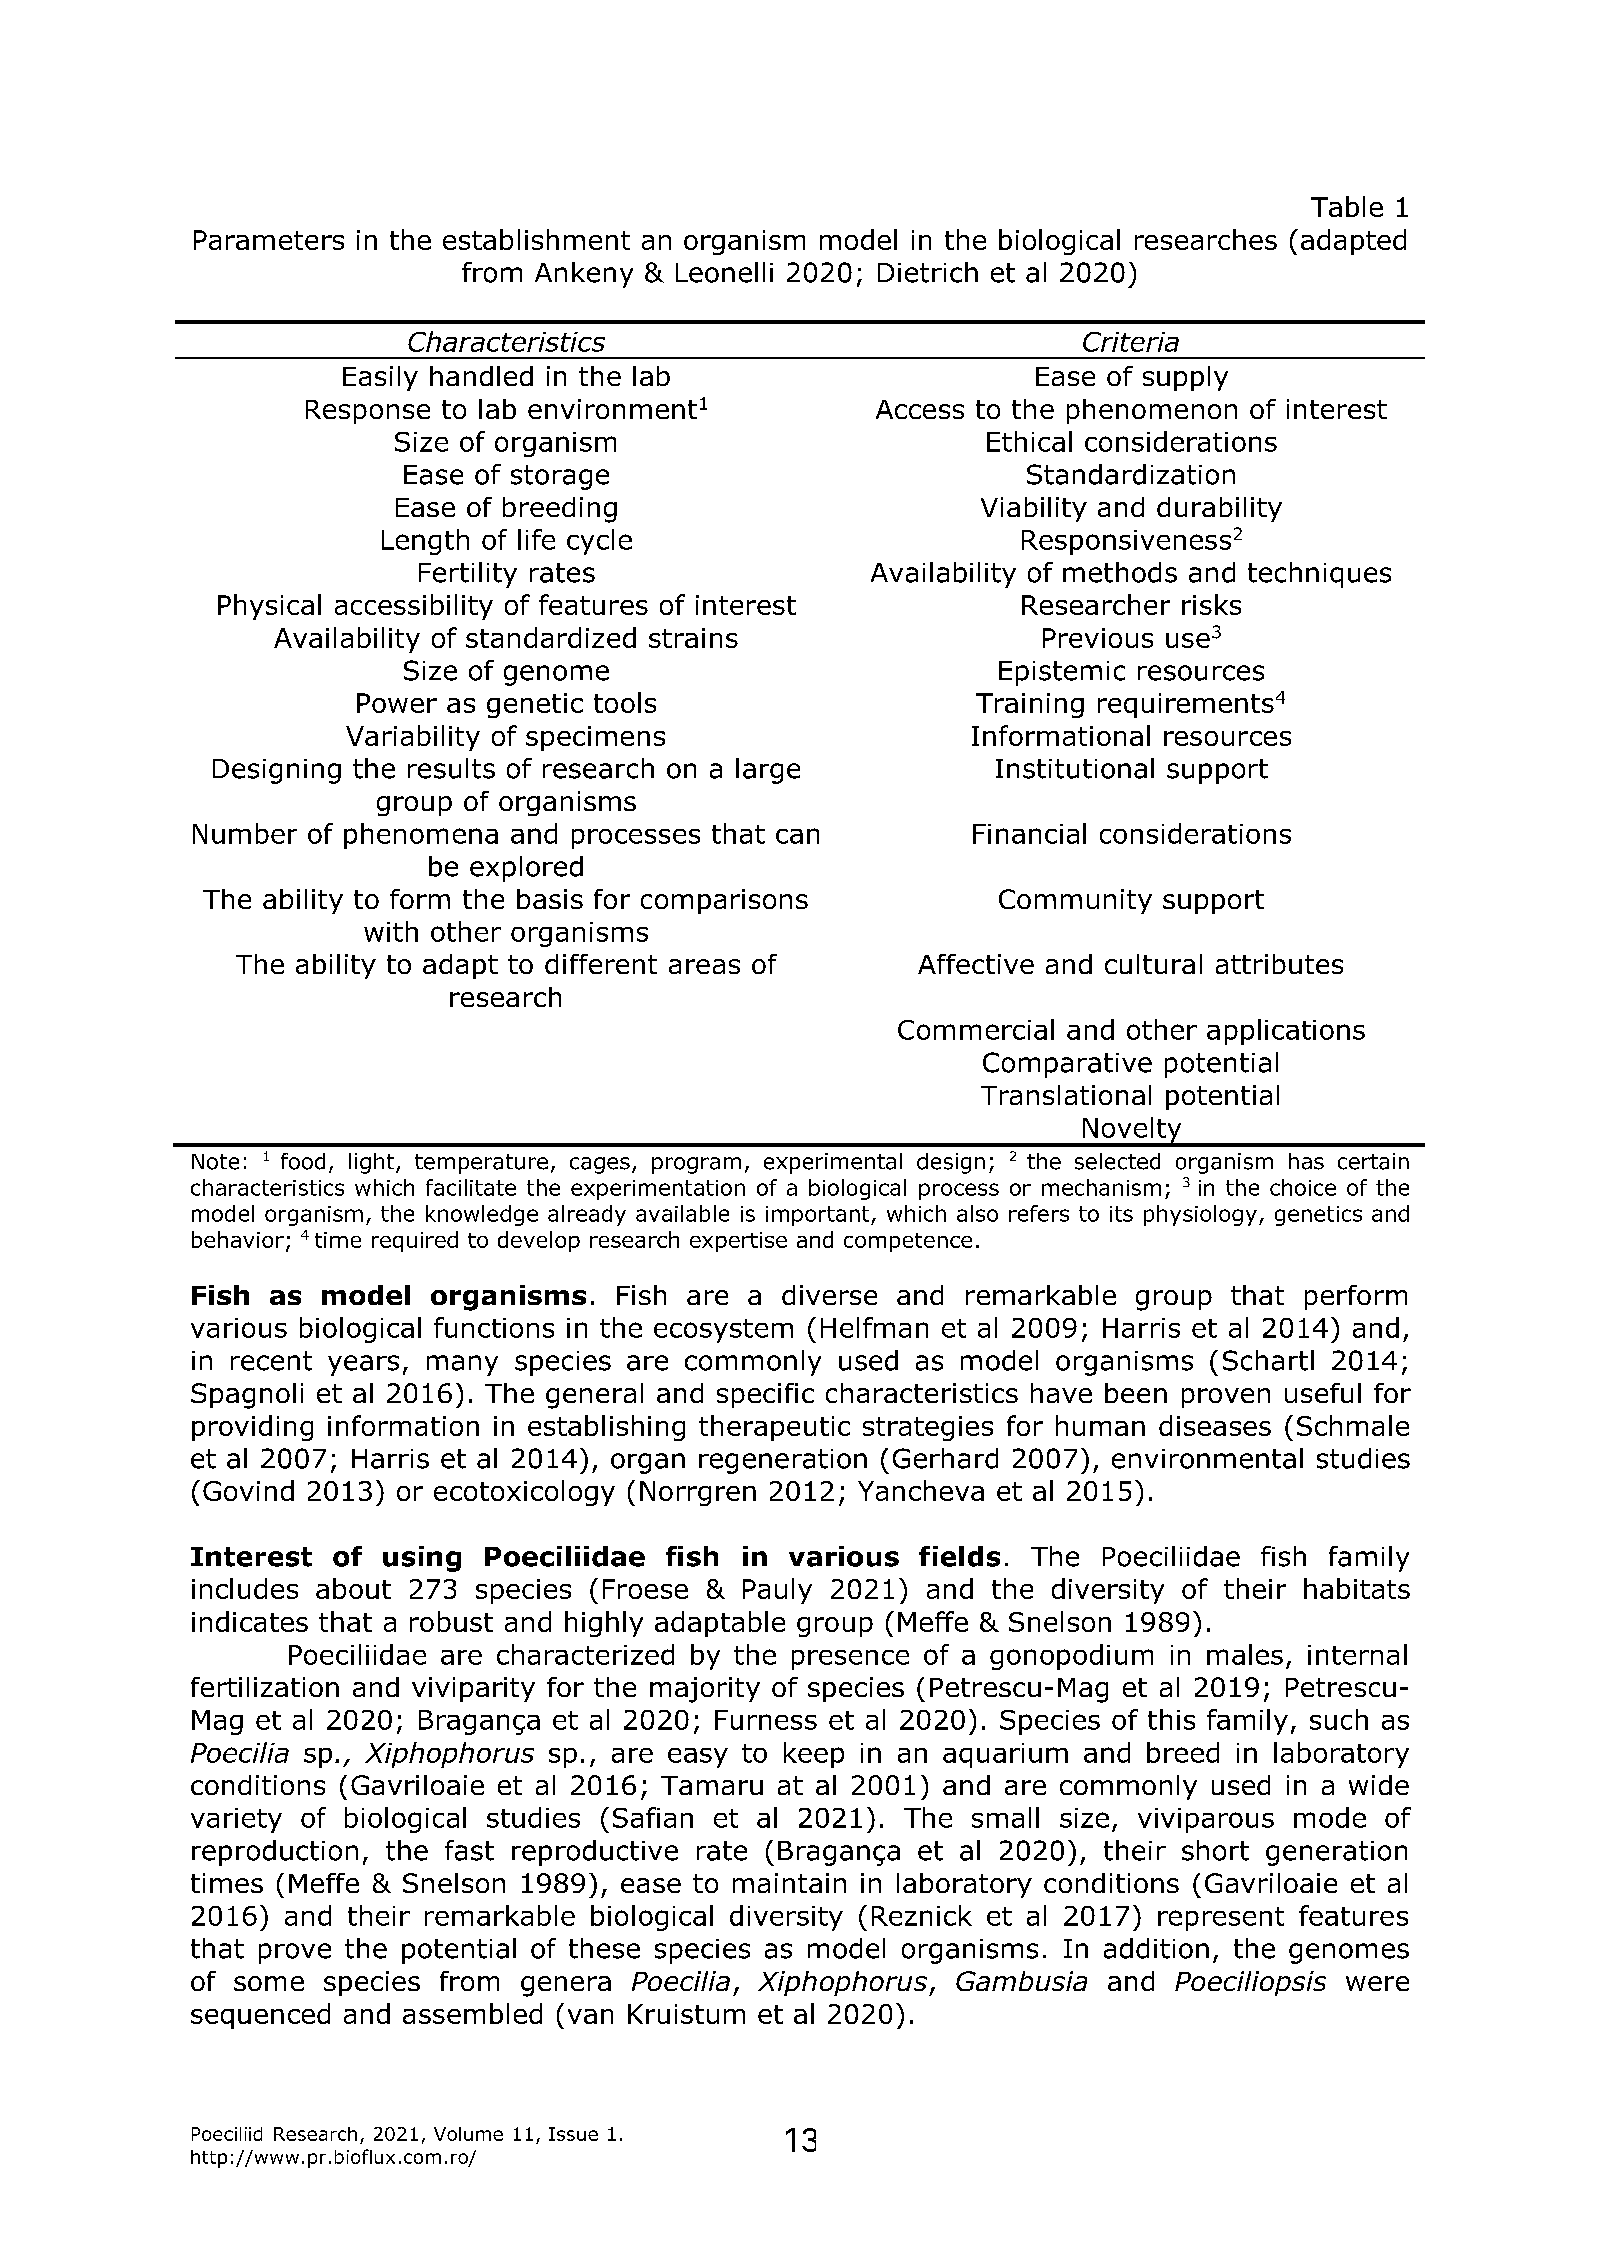  What do you see at coordinates (260, 2016) in the page?
I see `sequenced` at bounding box center [260, 2016].
